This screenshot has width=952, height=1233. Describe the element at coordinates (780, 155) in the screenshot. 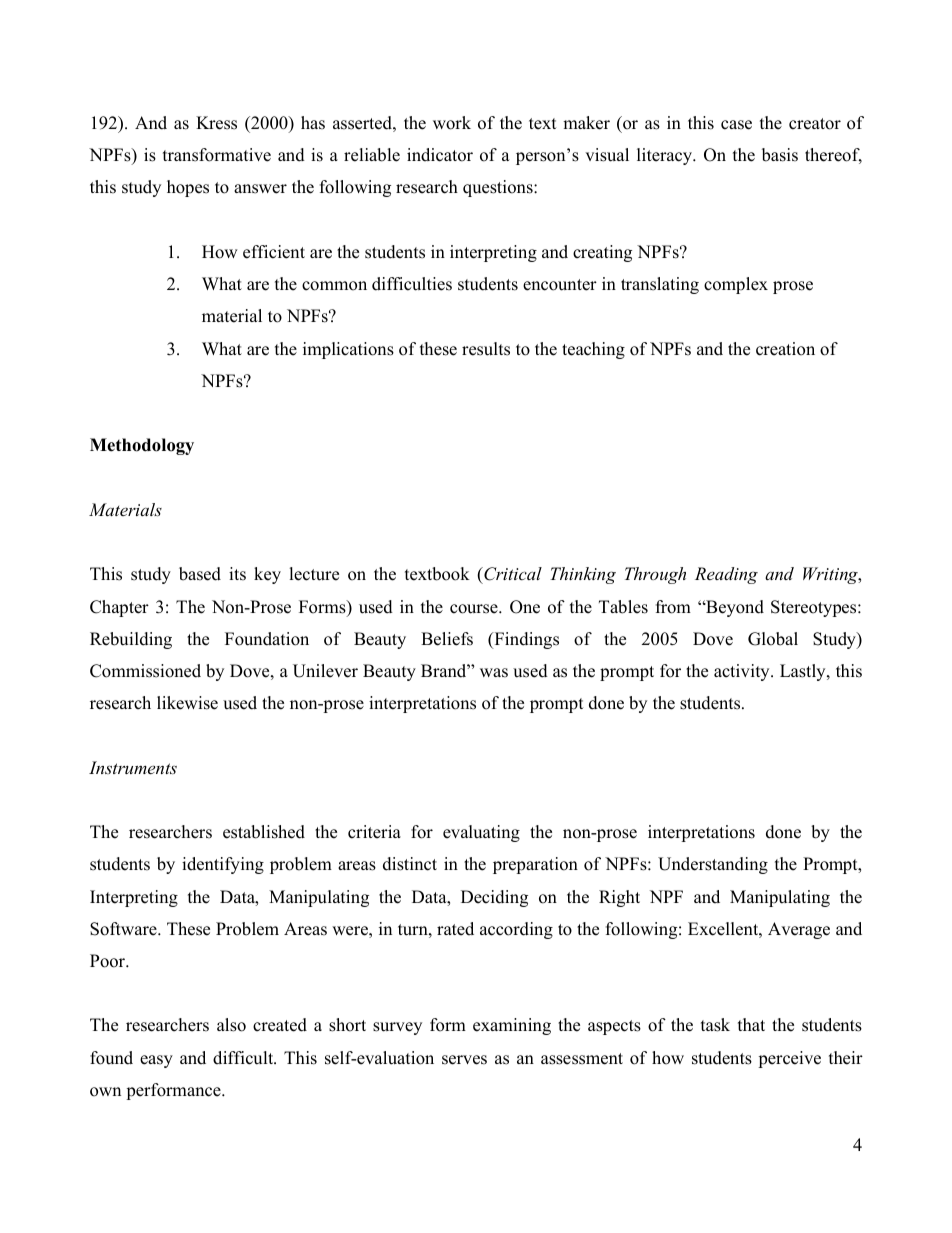

I see `basis` at that location.
